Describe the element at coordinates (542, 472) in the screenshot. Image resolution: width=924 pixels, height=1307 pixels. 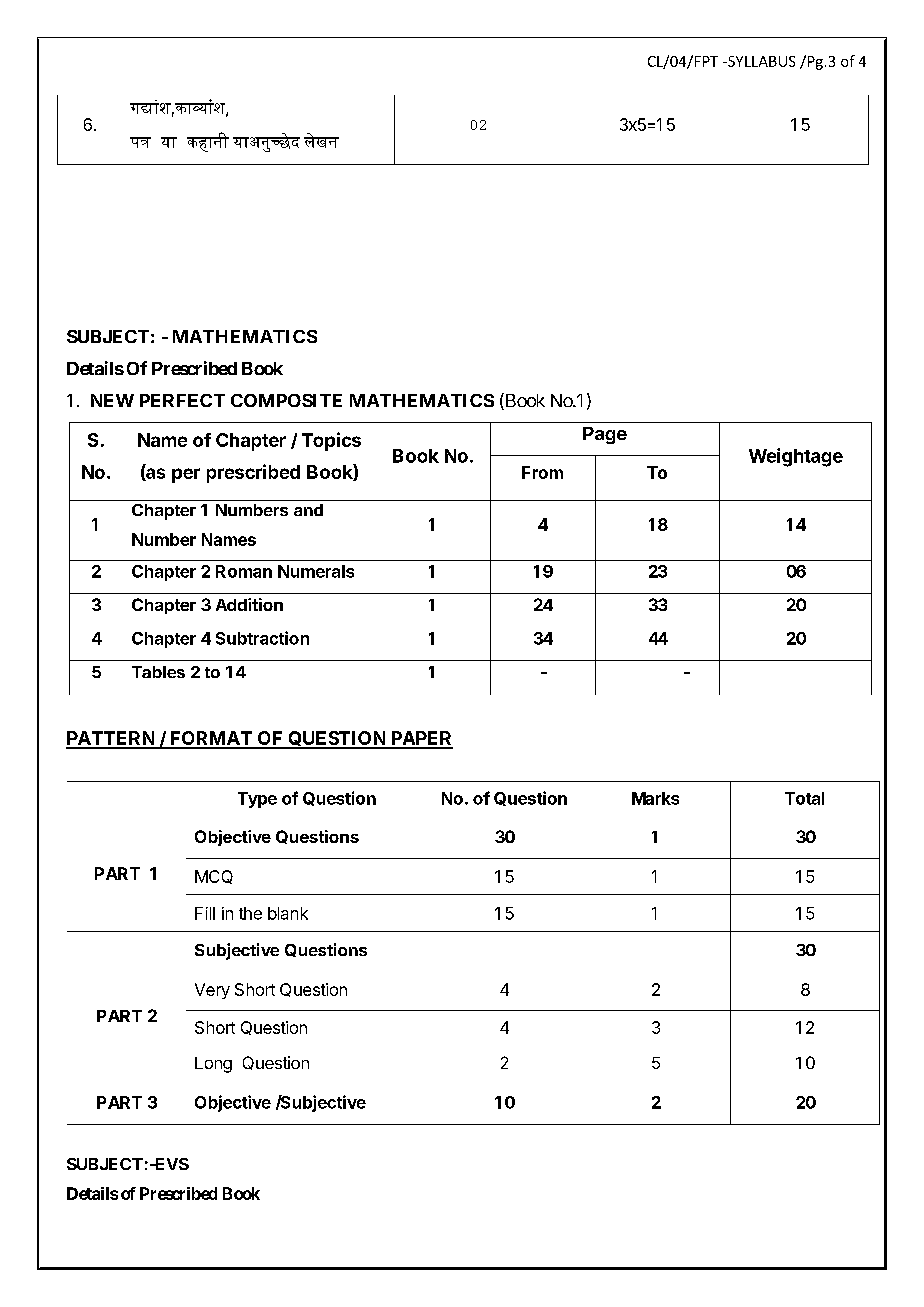
I see `From` at that location.
